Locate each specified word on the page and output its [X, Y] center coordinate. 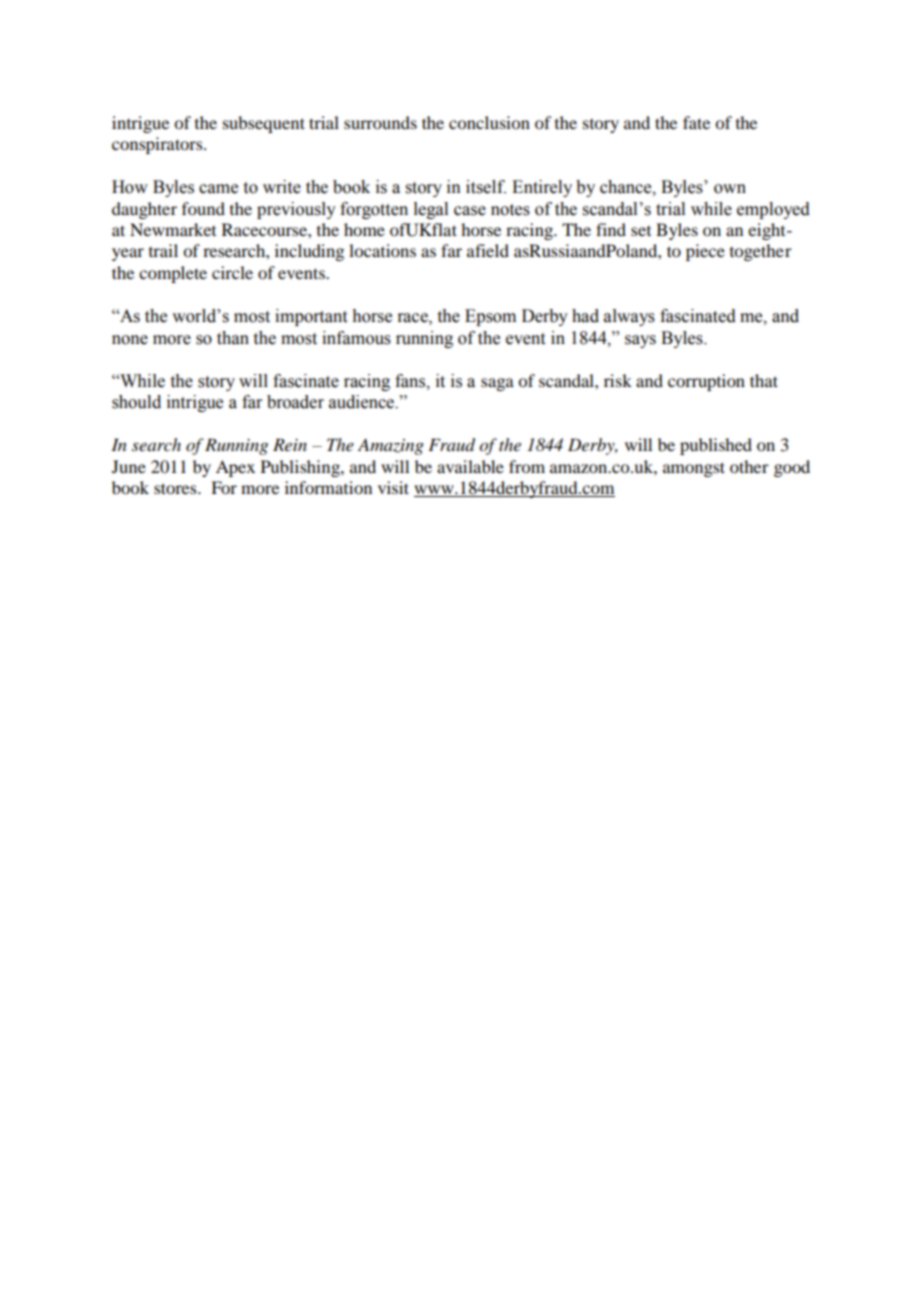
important [311, 317]
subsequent [264, 124]
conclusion [489, 122]
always [629, 317]
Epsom [490, 317]
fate [696, 122]
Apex [235, 468]
